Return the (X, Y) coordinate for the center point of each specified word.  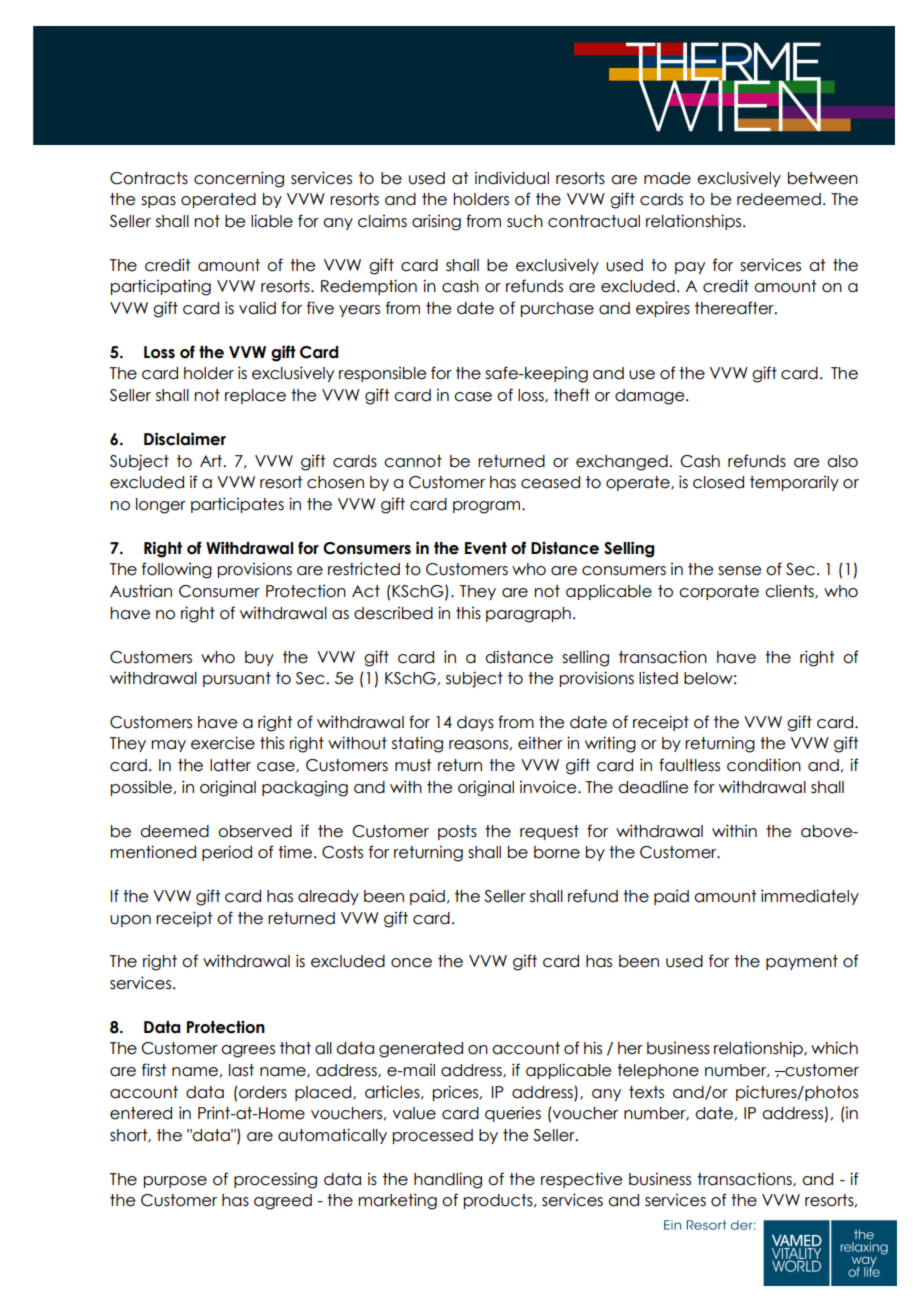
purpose (175, 1182)
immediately (810, 897)
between (823, 178)
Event (486, 548)
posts (457, 832)
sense (739, 571)
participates (237, 505)
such (525, 221)
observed (255, 831)
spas (158, 202)
